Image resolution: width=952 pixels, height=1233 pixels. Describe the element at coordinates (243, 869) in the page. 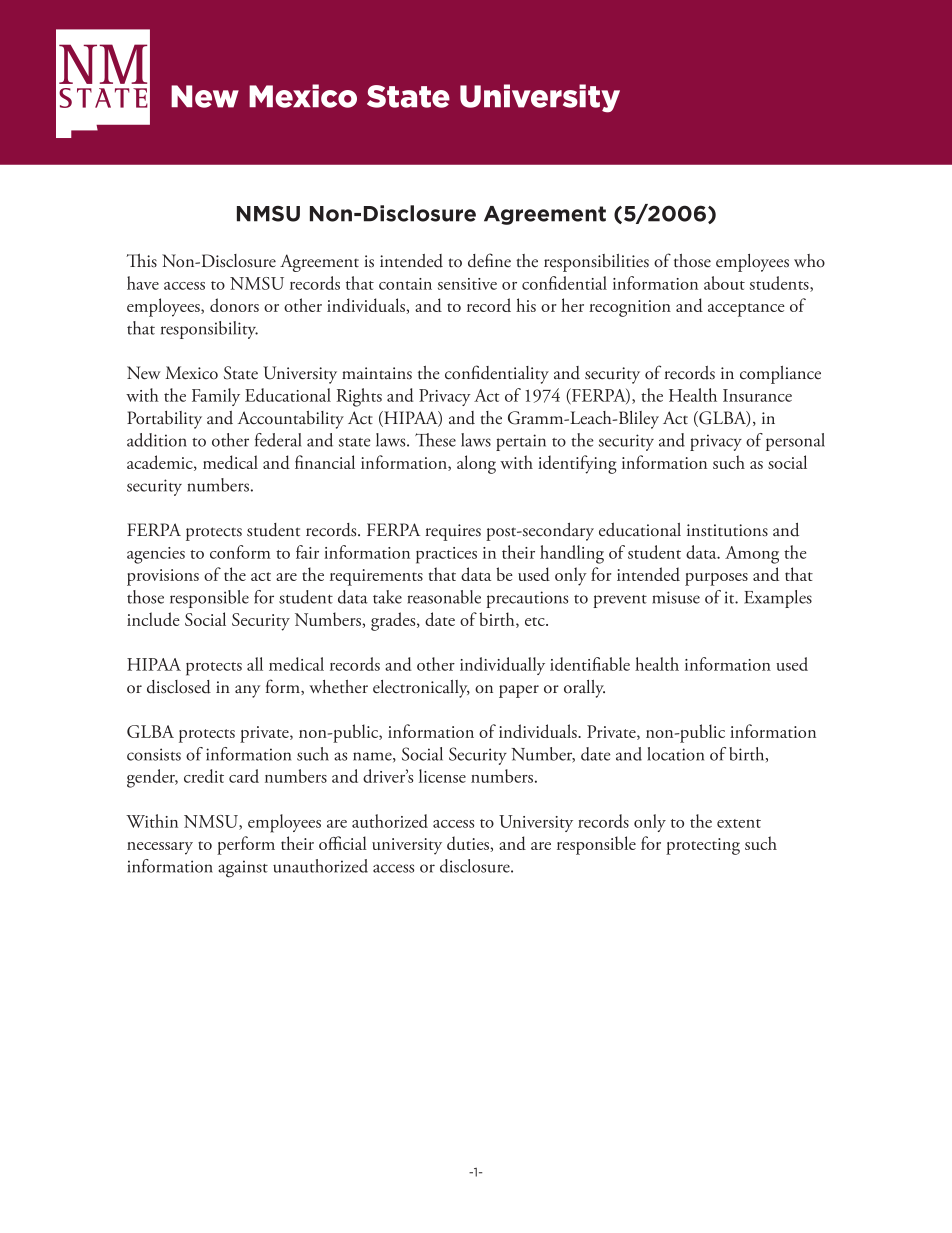

I see `against` at that location.
